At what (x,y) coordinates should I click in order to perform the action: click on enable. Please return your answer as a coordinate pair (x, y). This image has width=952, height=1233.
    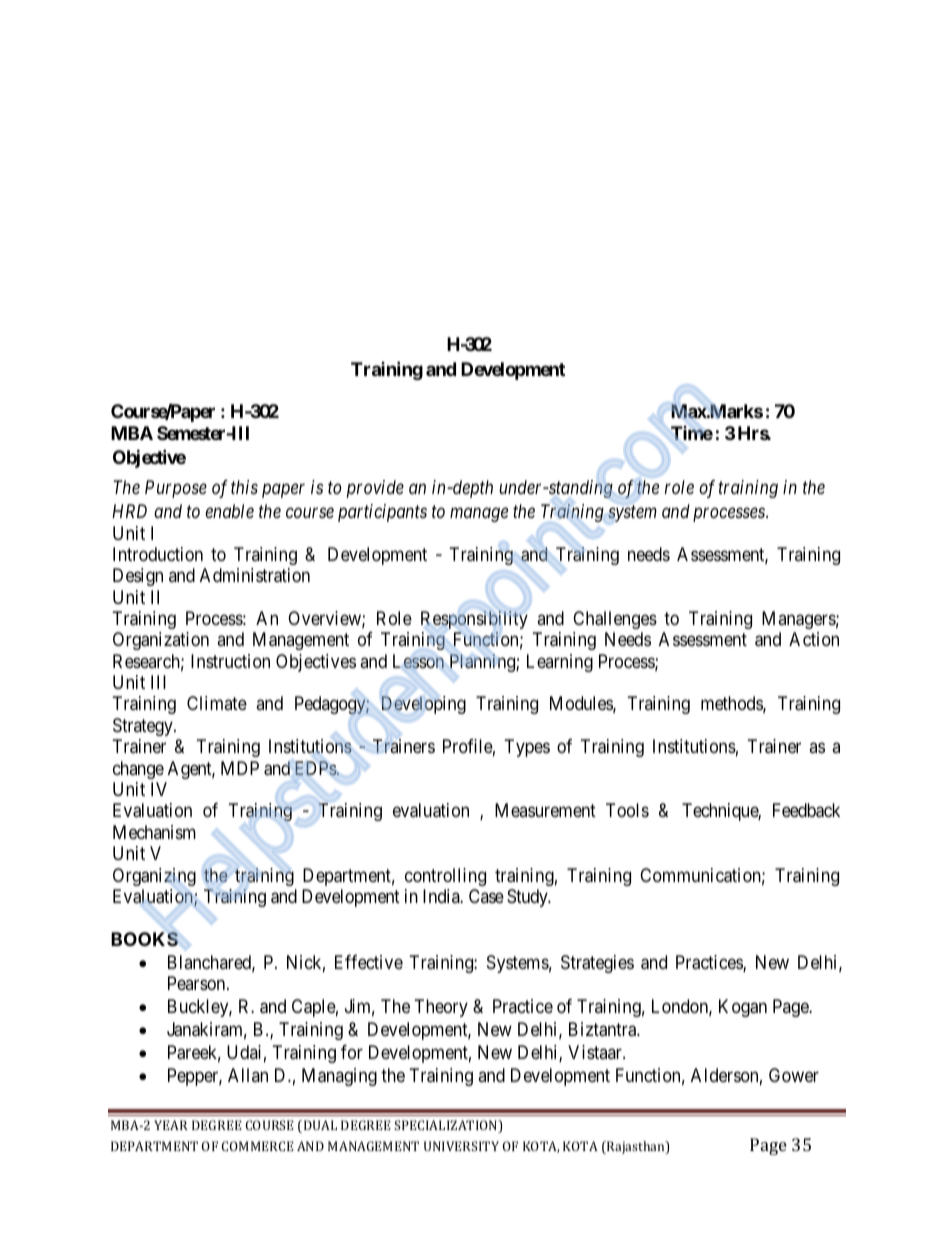
    Looking at the image, I should click on (229, 511).
